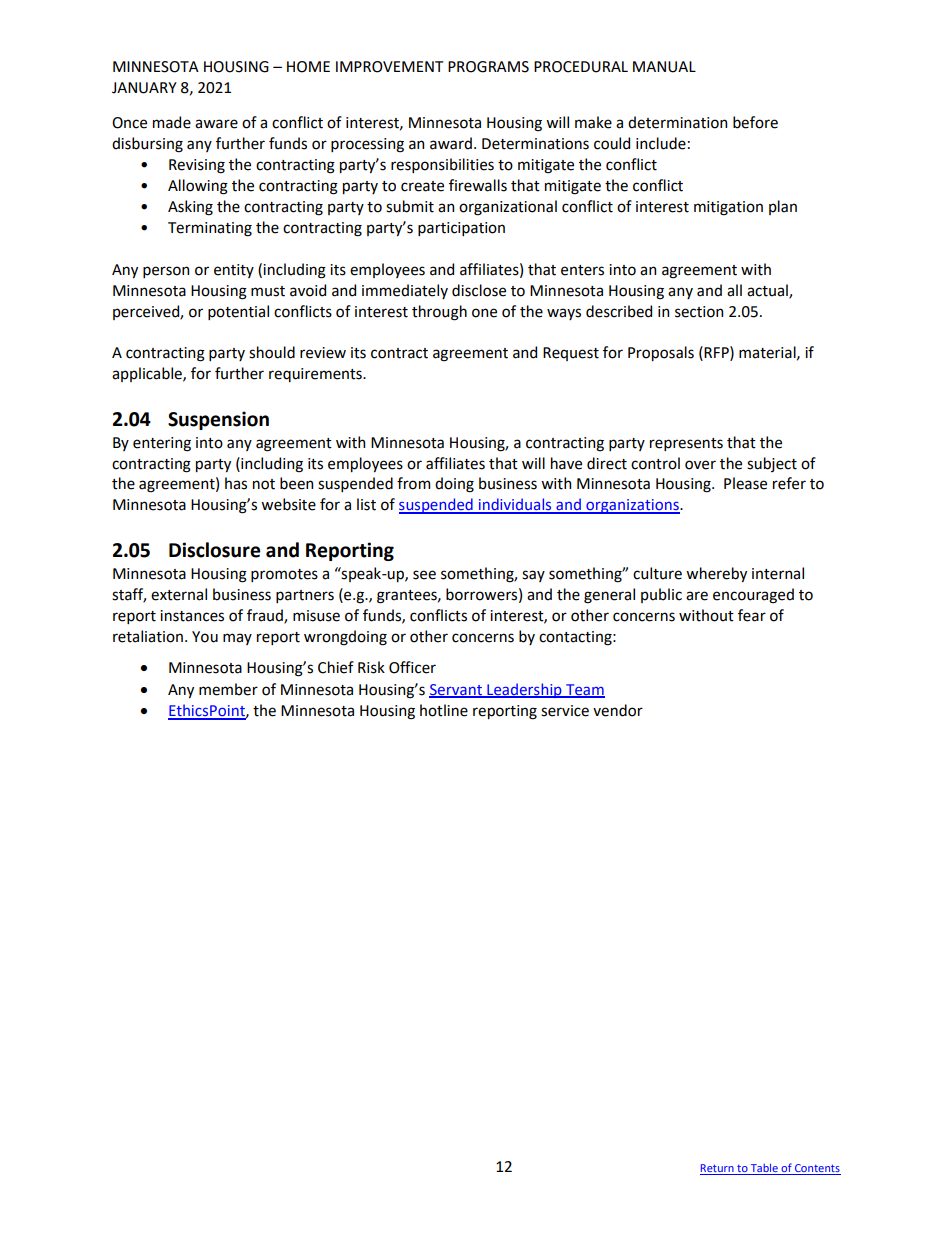  Describe the element at coordinates (488, 67) in the page. I see `PROGRAMS` at that location.
